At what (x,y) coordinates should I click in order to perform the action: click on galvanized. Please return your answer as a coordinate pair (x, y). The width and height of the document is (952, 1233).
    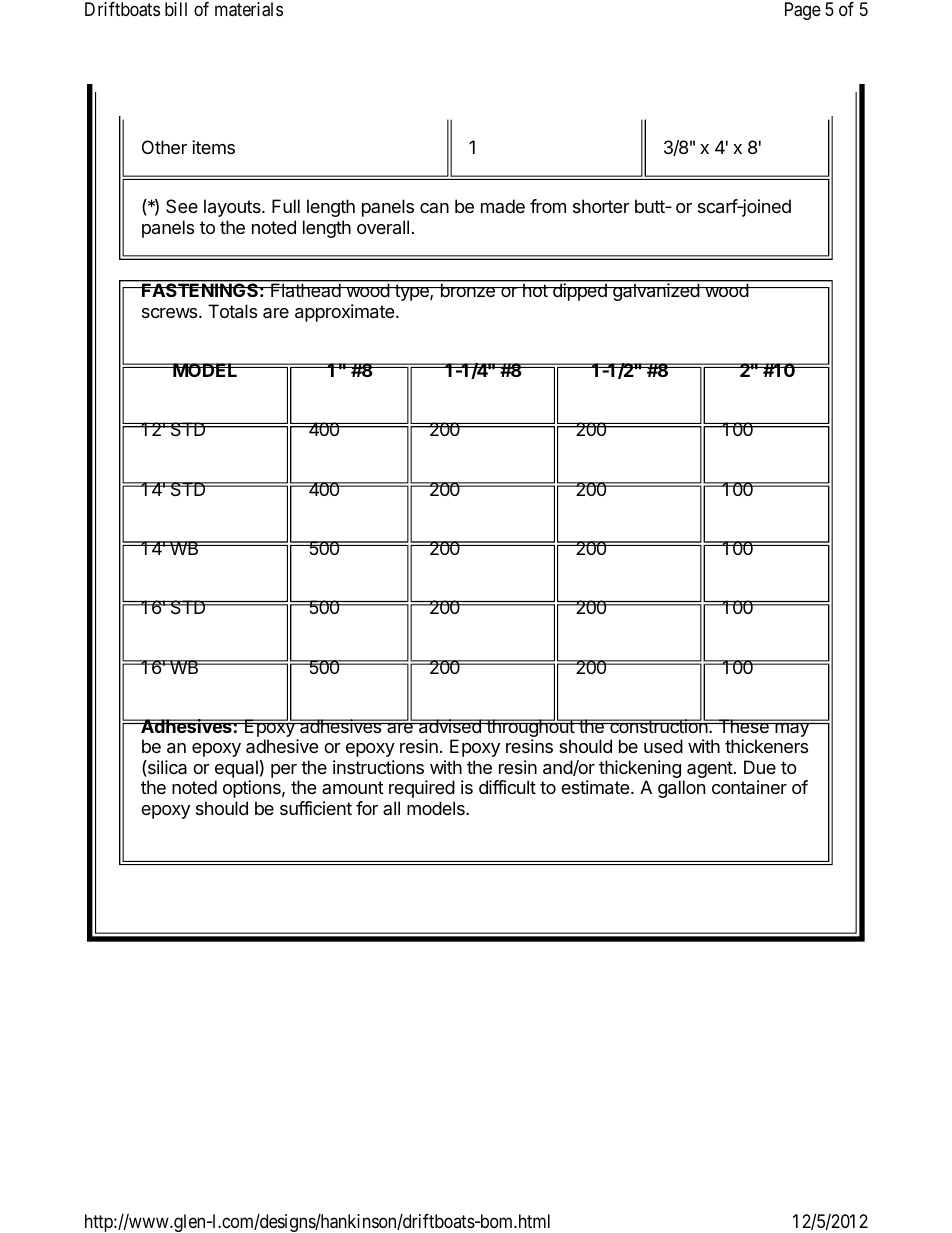
    Looking at the image, I should click on (656, 292).
